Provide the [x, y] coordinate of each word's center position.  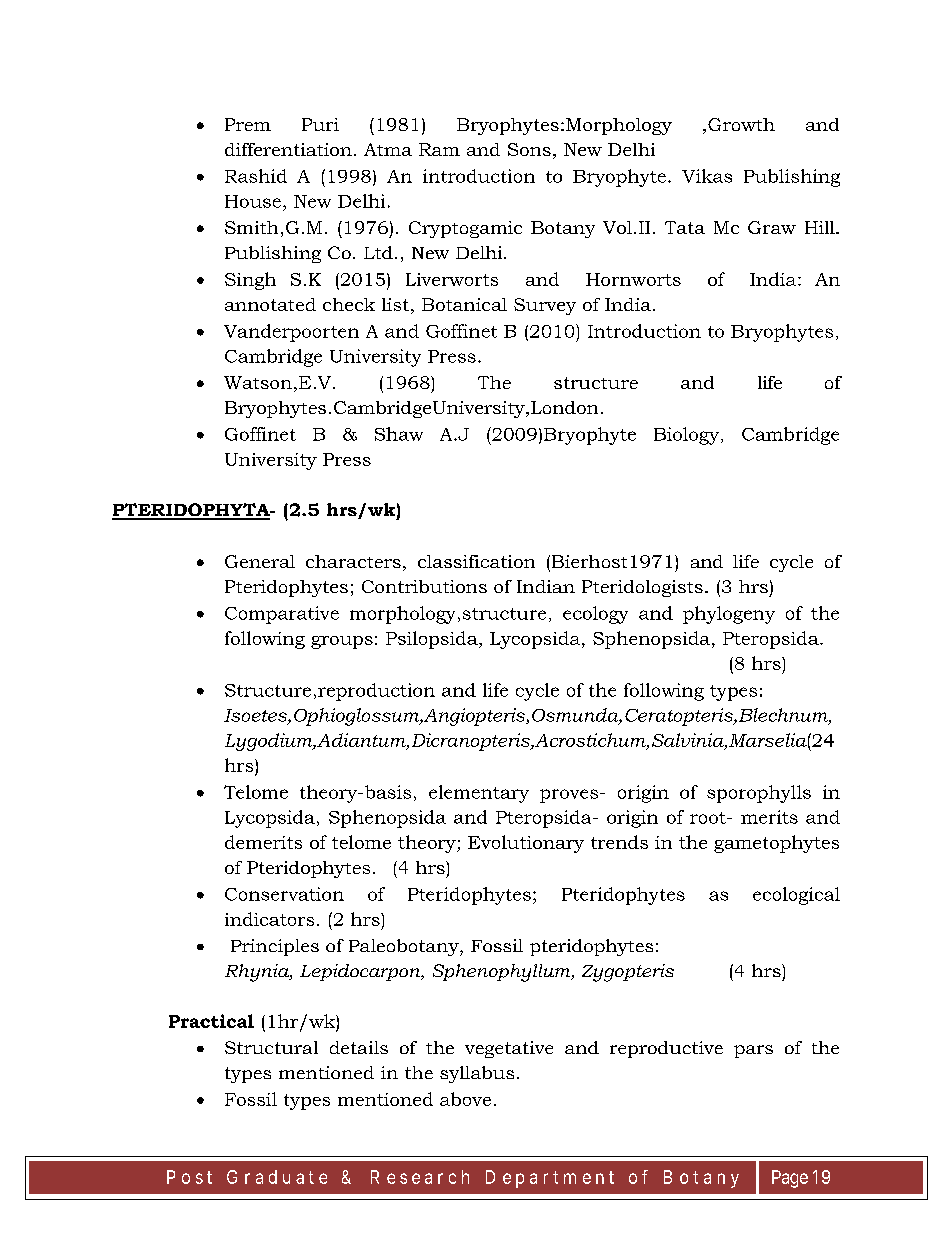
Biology [688, 436]
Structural [271, 1047]
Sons [529, 149]
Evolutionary [526, 844]
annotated [270, 304]
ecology [595, 615]
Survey [545, 306]
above [465, 1099]
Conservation [284, 894]
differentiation [288, 149]
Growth [741, 124]
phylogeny [729, 615]
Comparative [282, 615]
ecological [796, 896]
